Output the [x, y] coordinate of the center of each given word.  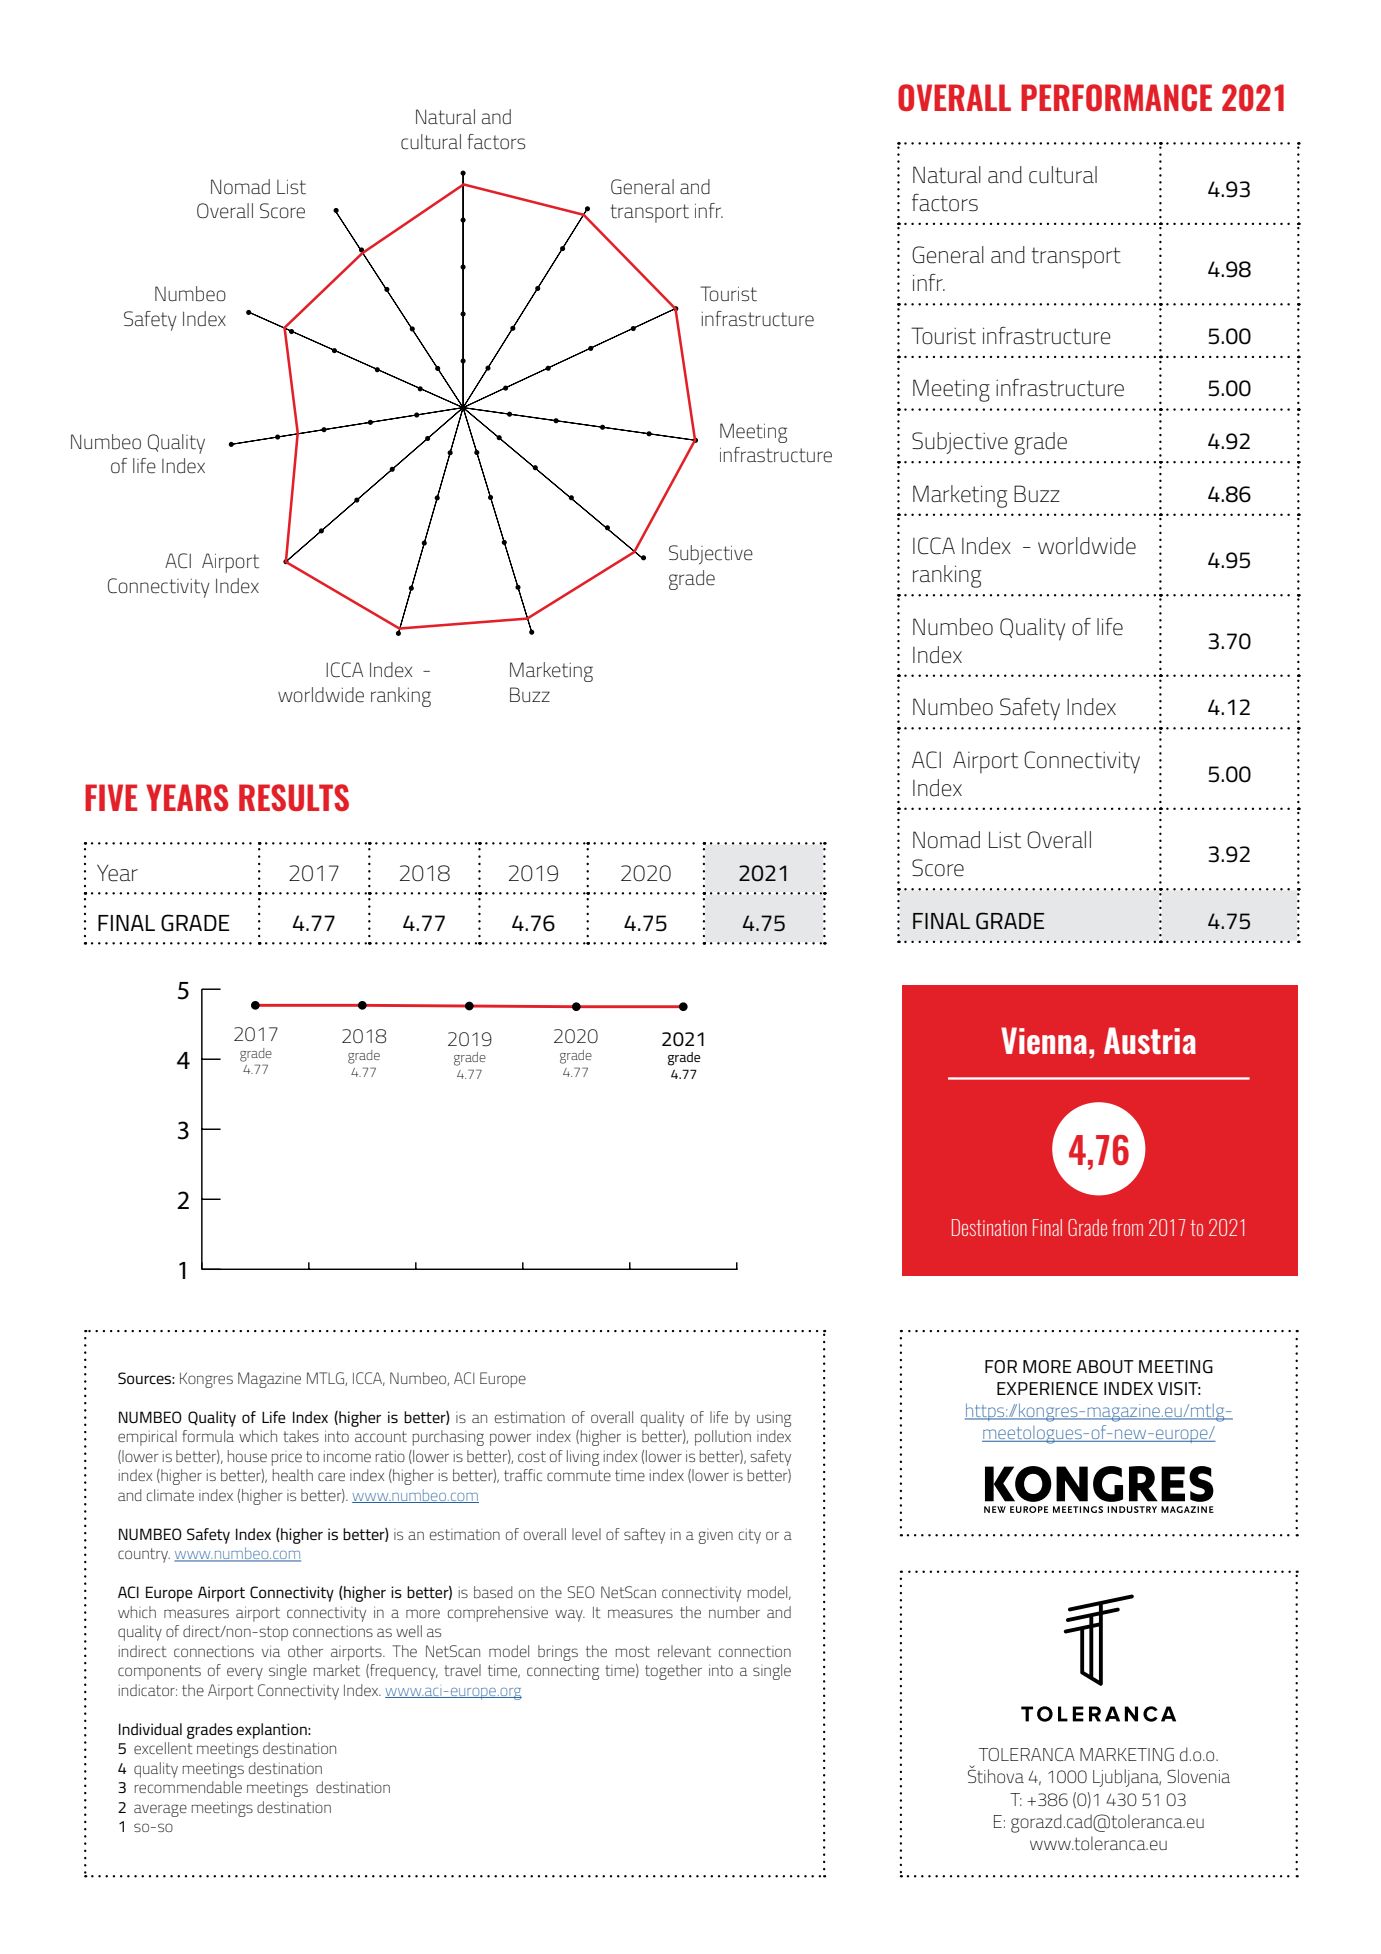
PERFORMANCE [1116, 97]
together [673, 1672]
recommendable [188, 1787]
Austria [1150, 1040]
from [1127, 1227]
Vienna [1044, 1040]
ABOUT [1105, 1367]
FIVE [111, 797]
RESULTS [294, 797]
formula [208, 1436]
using [774, 1419]
